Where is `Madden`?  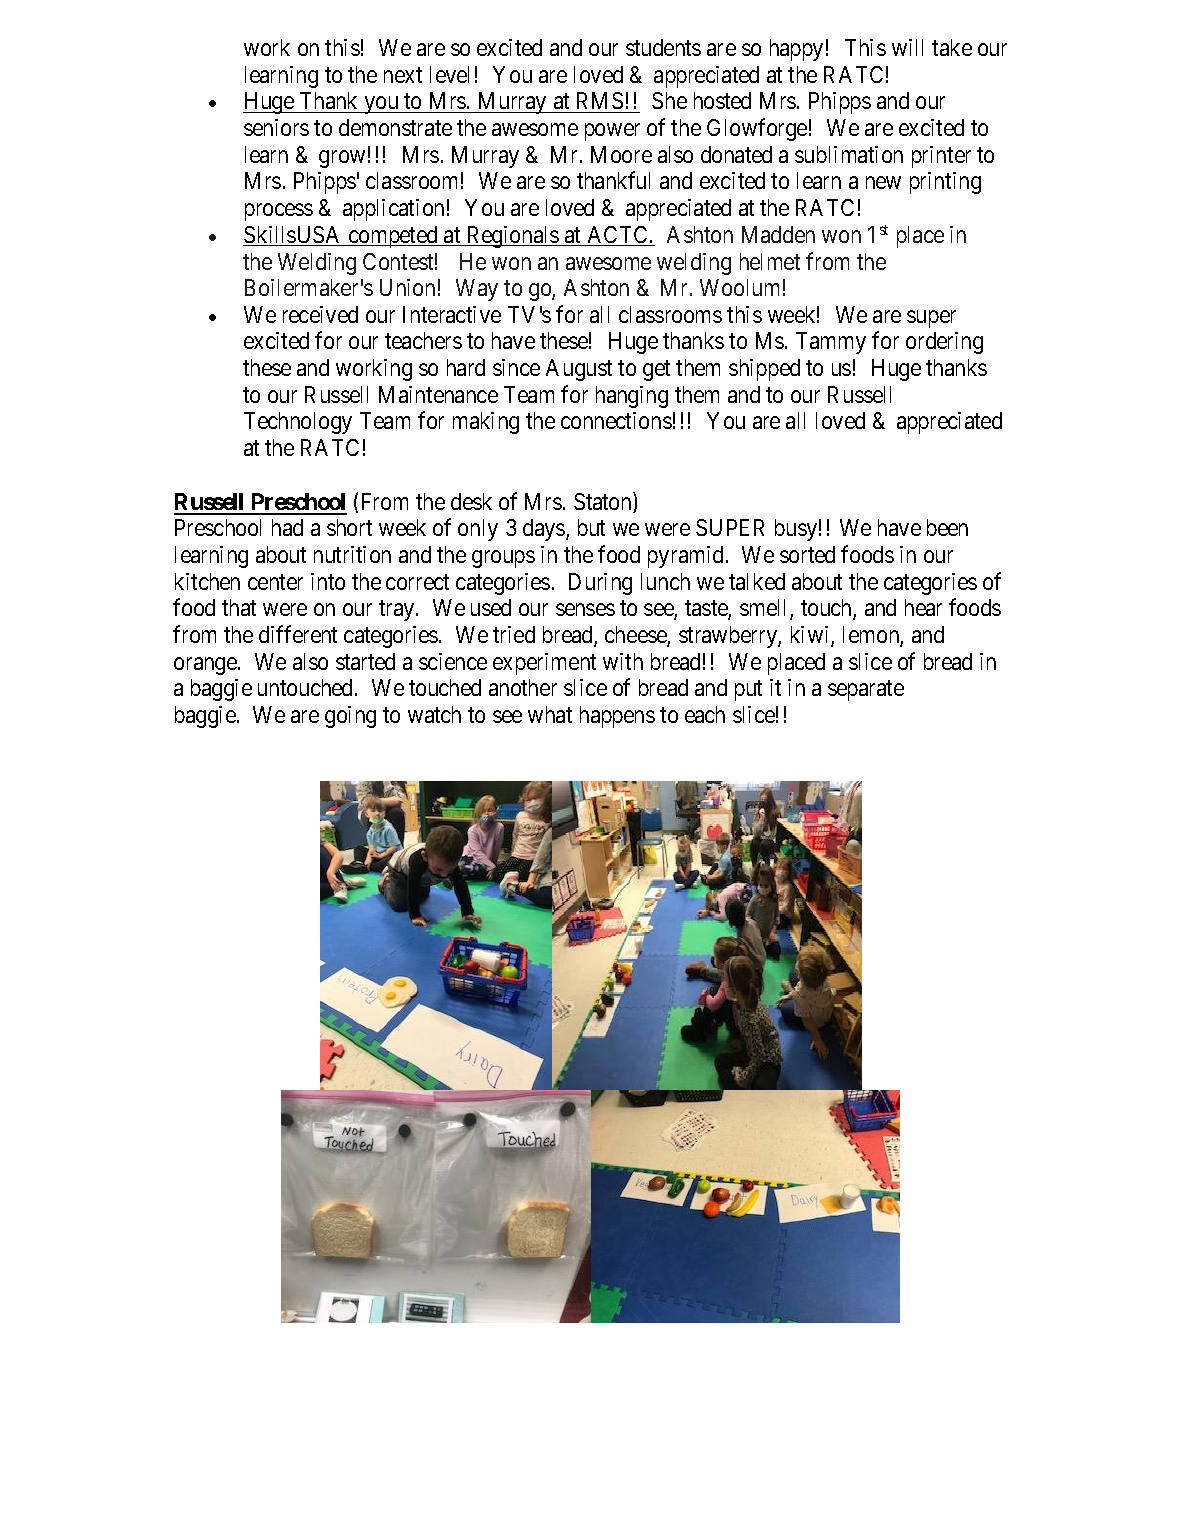 Madden is located at coordinates (778, 234).
